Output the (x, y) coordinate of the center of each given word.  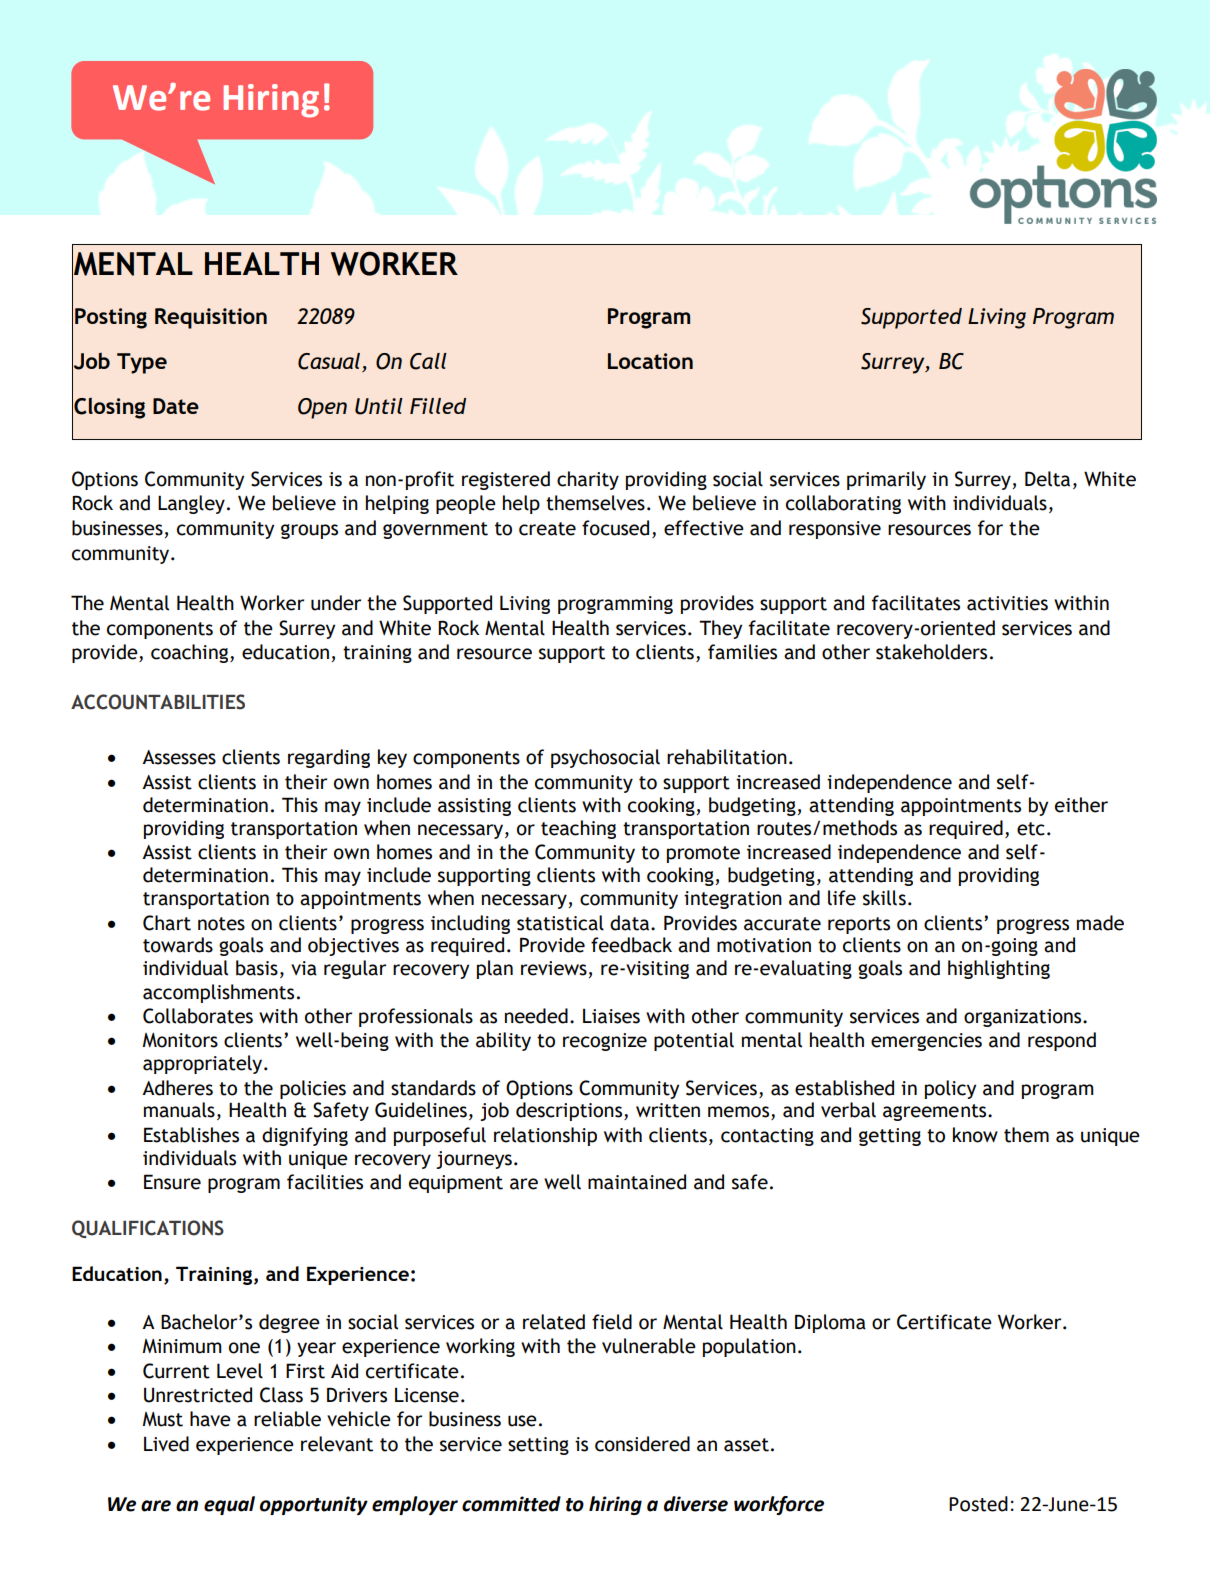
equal (229, 1505)
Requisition (211, 318)
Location (650, 361)
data (631, 923)
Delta (1047, 479)
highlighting (999, 969)
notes (221, 924)
